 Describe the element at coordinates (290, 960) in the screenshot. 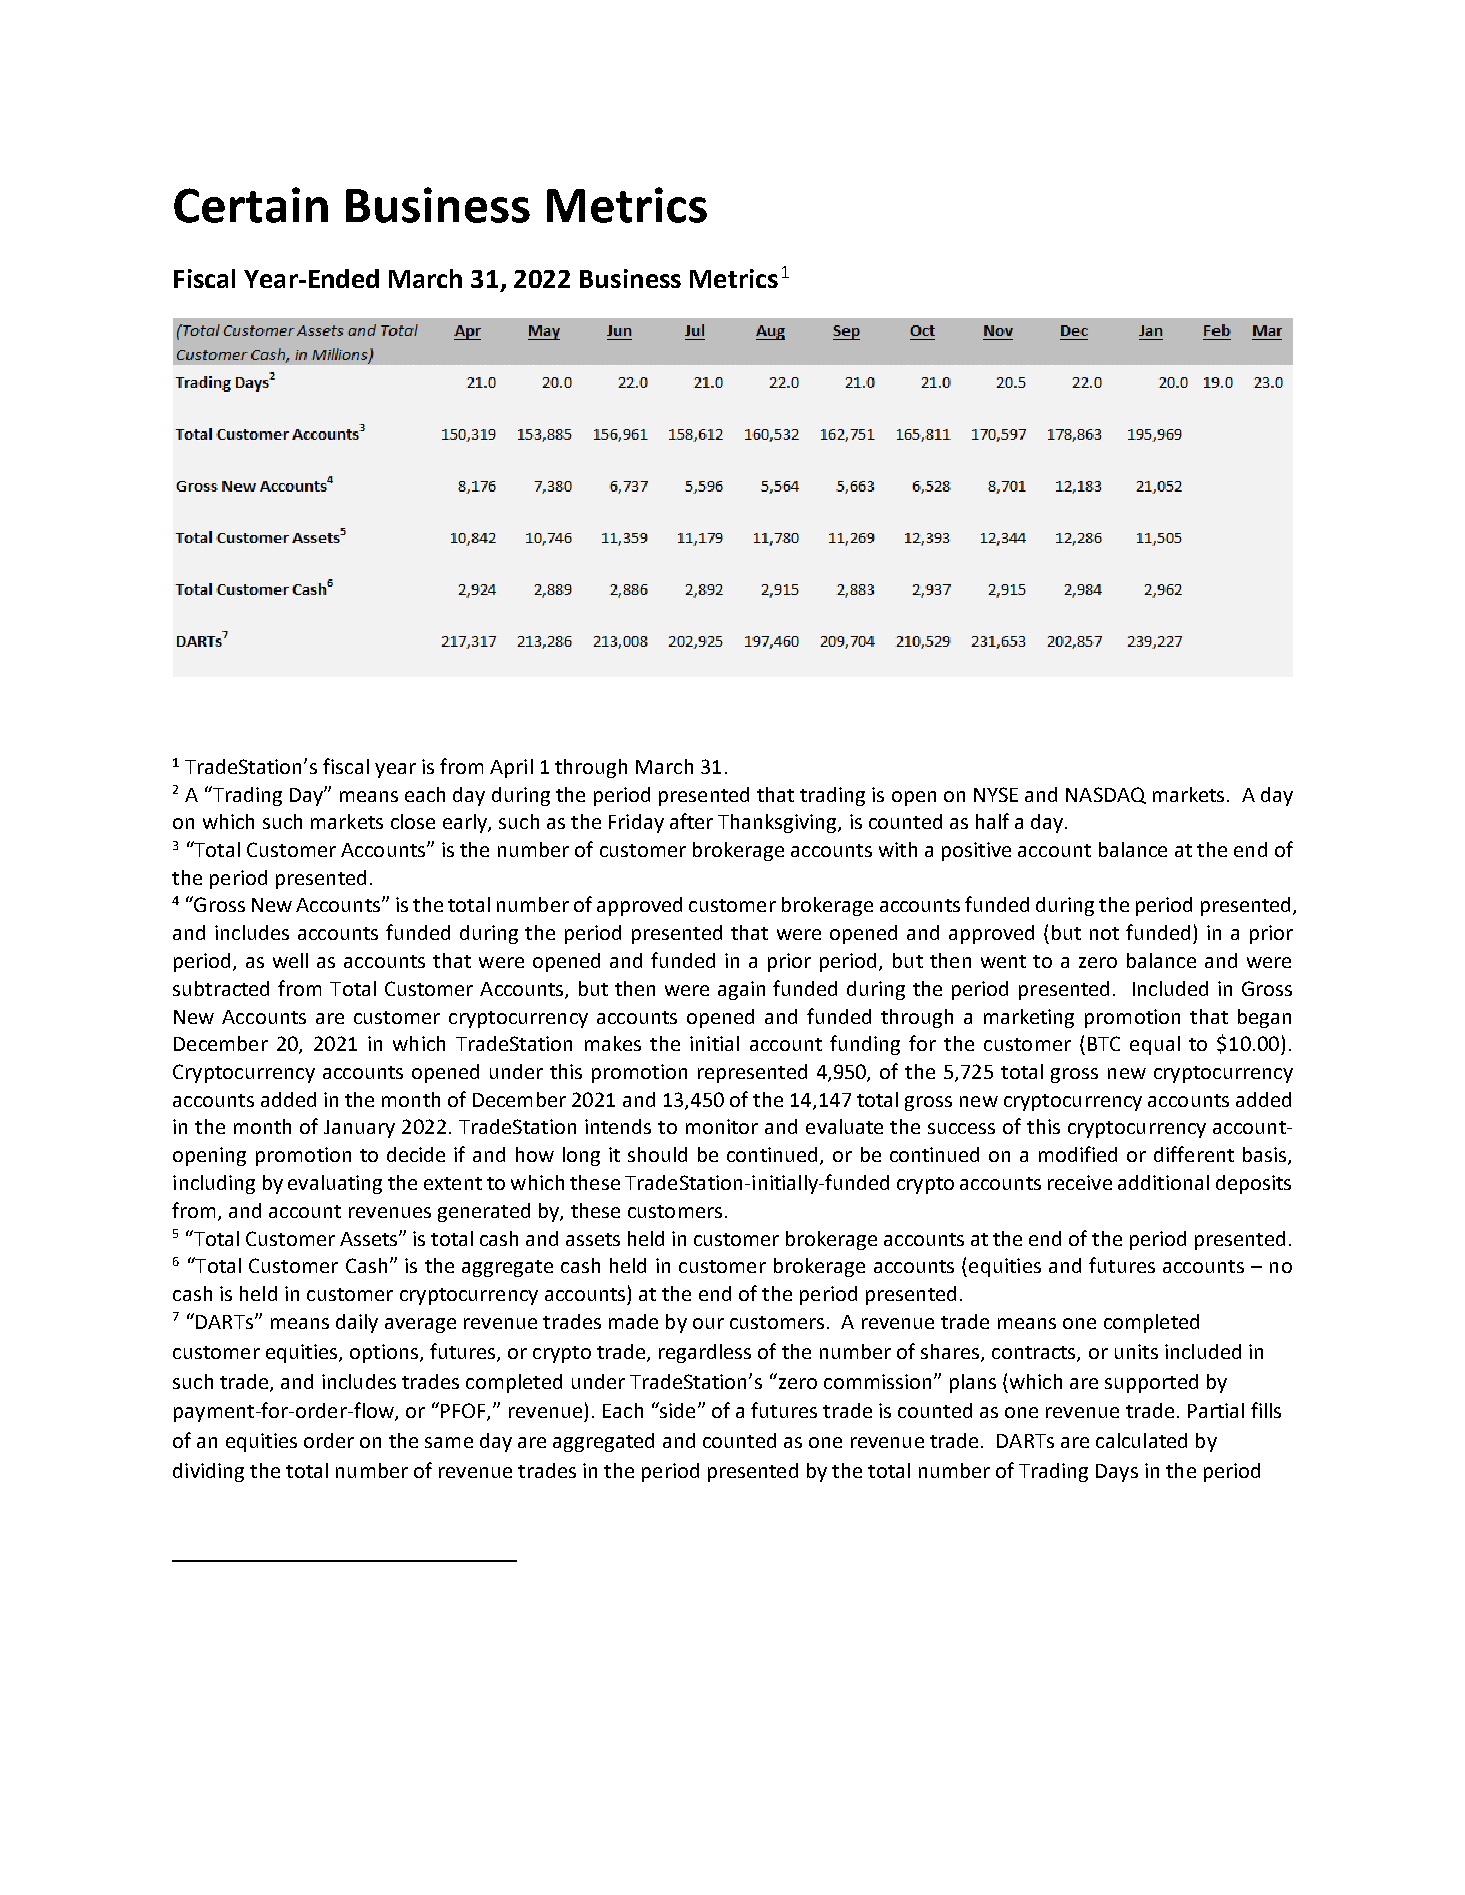

I see `well` at that location.
